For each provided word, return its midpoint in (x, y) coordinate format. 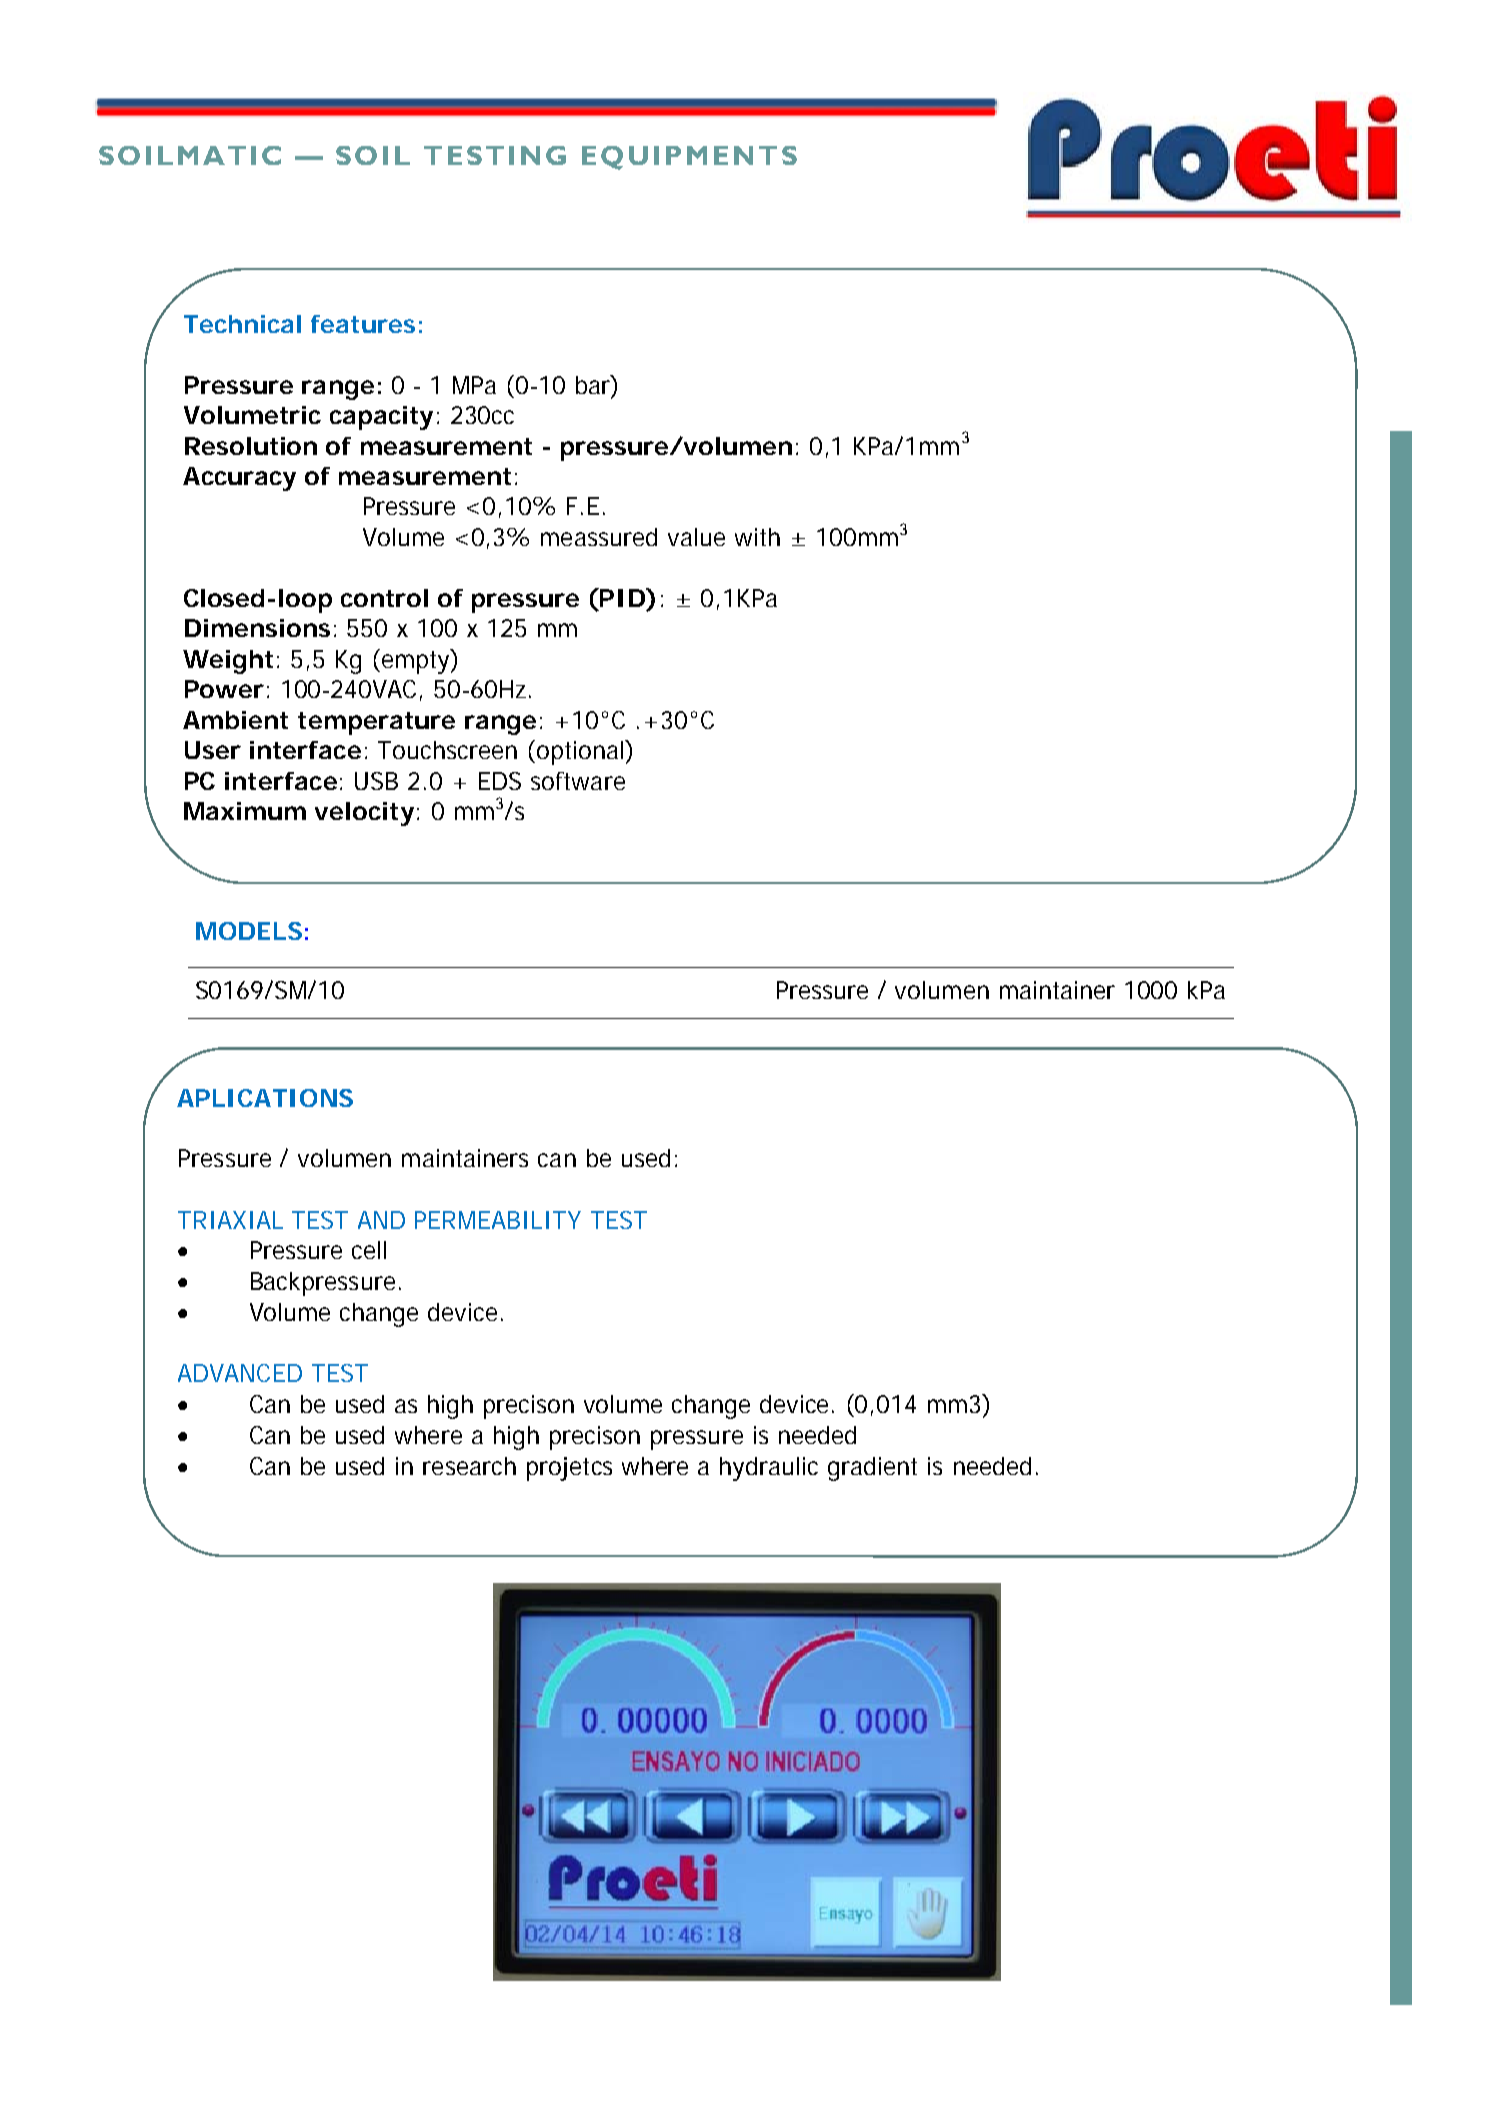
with (757, 537)
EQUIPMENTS (689, 158)
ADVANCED (240, 1373)
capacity (384, 418)
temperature (376, 723)
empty (419, 661)
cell (369, 1250)
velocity (367, 814)
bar (596, 385)
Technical (242, 324)
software (578, 781)
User (213, 750)
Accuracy (239, 479)
